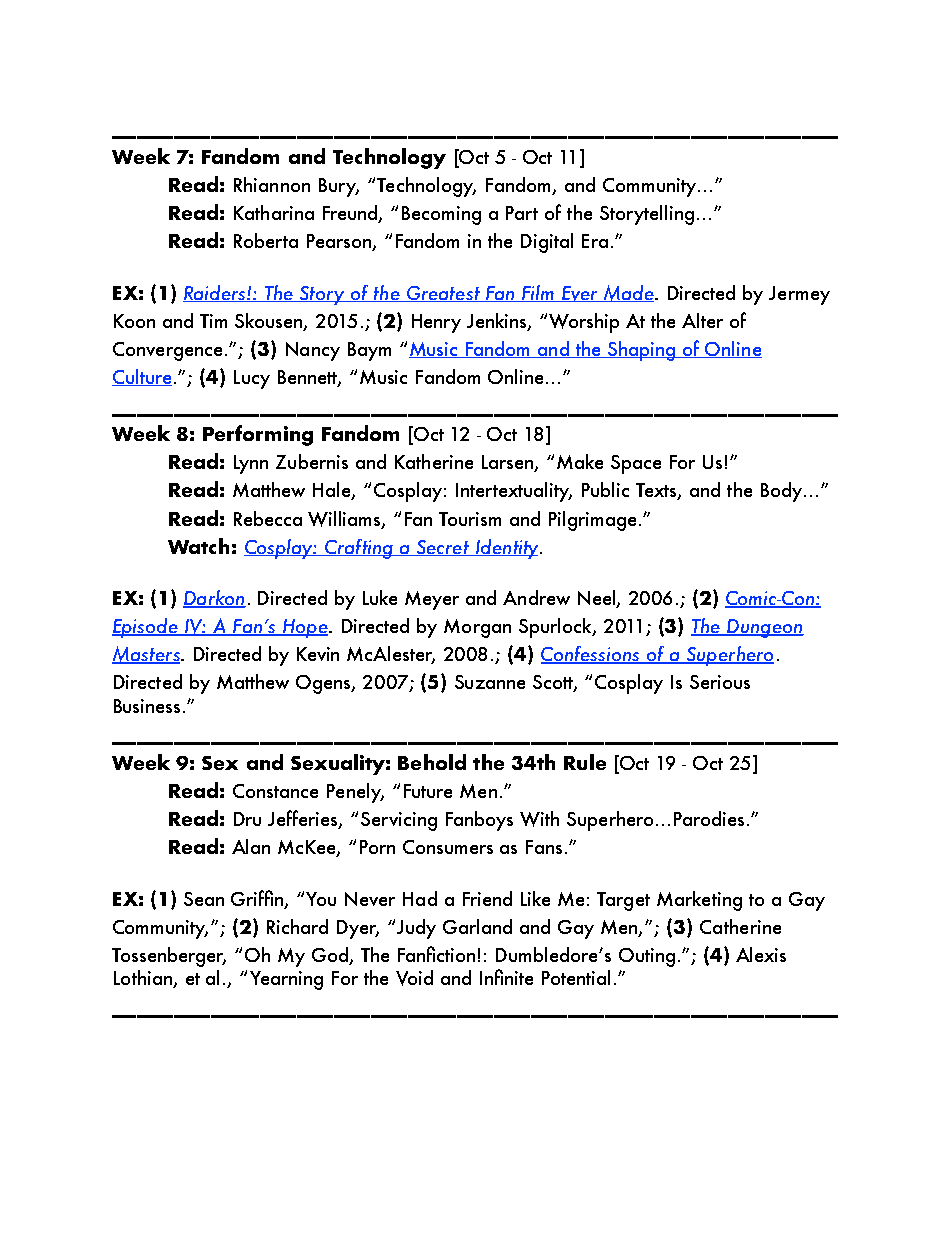 The image size is (952, 1233). Describe the element at coordinates (436, 954) in the screenshot. I see `Fanfiction` at that location.
